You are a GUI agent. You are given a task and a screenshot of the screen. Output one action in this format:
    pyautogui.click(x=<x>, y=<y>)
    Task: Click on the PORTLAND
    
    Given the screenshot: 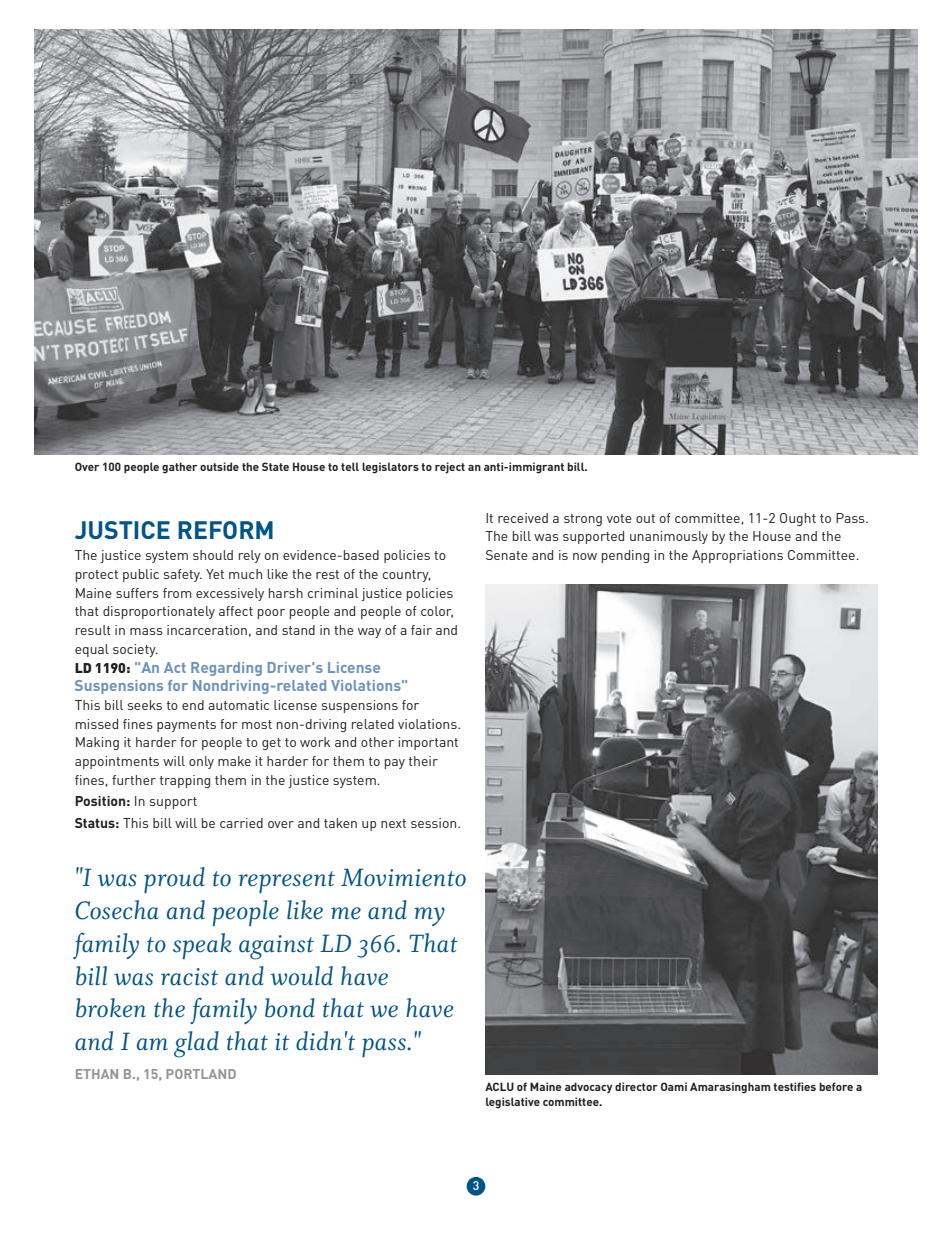 What is the action you would take?
    pyautogui.click(x=201, y=1074)
